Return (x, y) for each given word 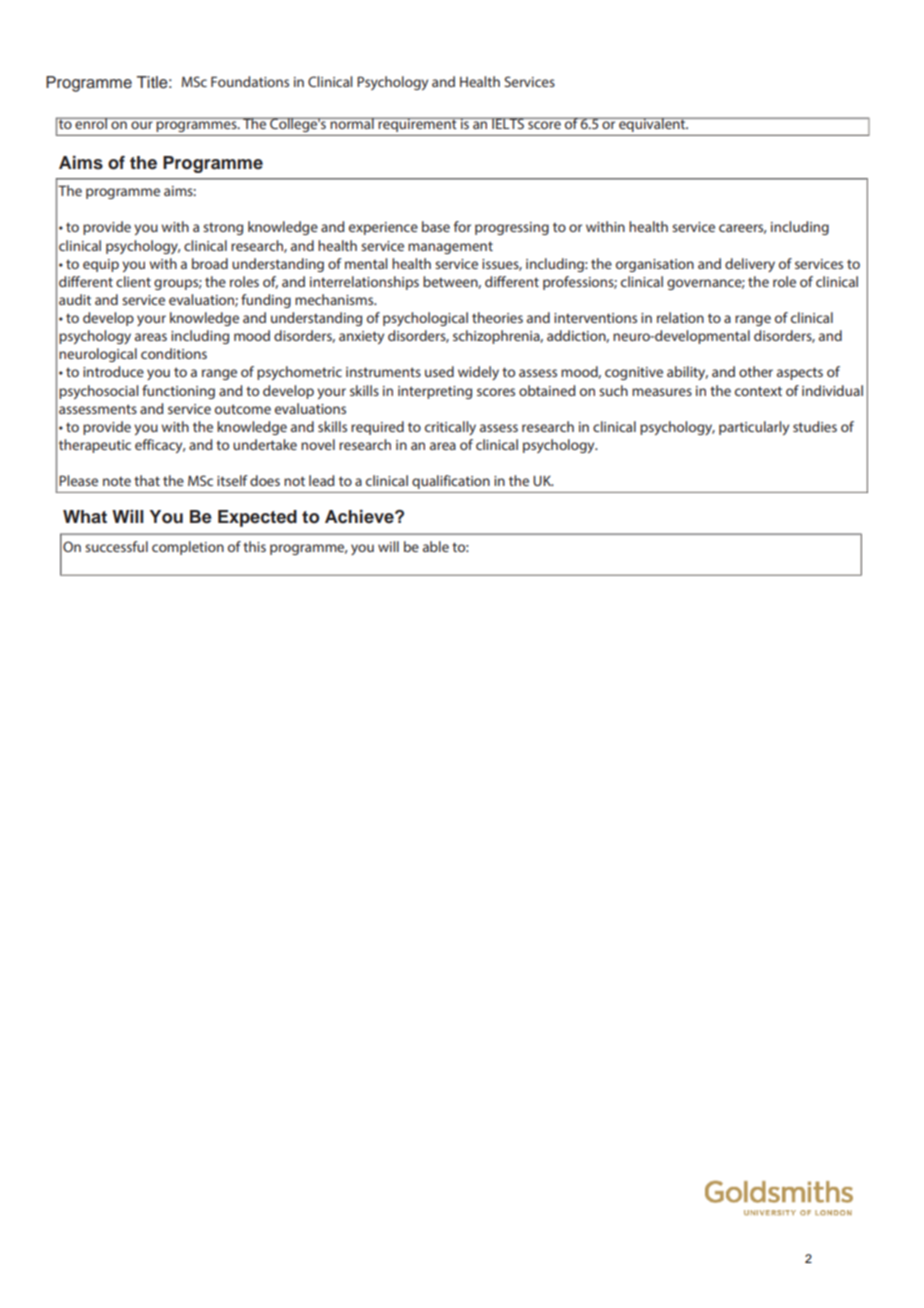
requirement (418, 124)
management (450, 247)
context (758, 391)
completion (188, 548)
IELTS (508, 123)
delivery (750, 265)
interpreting (435, 392)
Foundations (250, 81)
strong (223, 228)
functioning (178, 392)
